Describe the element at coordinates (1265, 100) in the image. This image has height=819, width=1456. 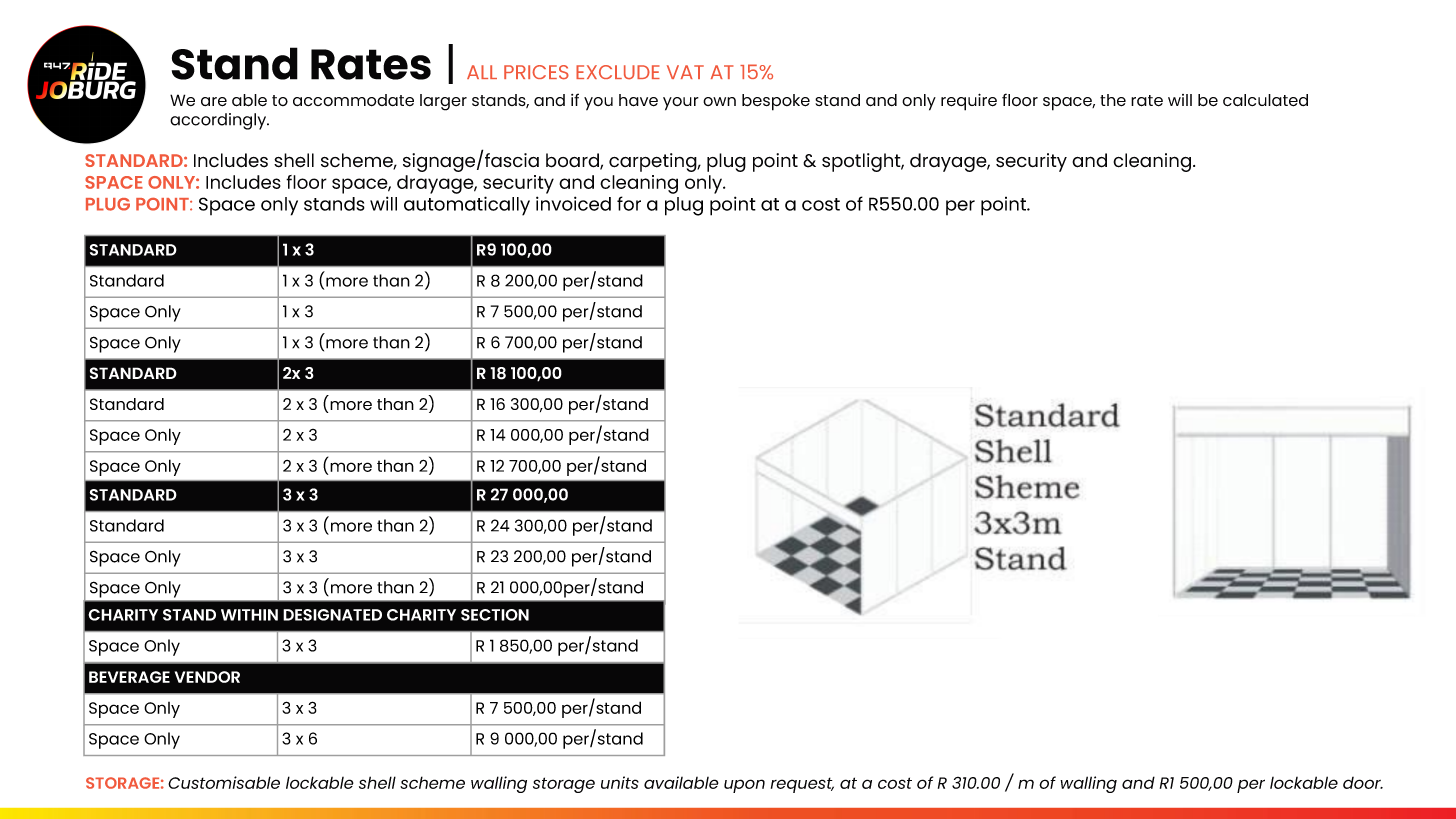
I see `calculated` at that location.
